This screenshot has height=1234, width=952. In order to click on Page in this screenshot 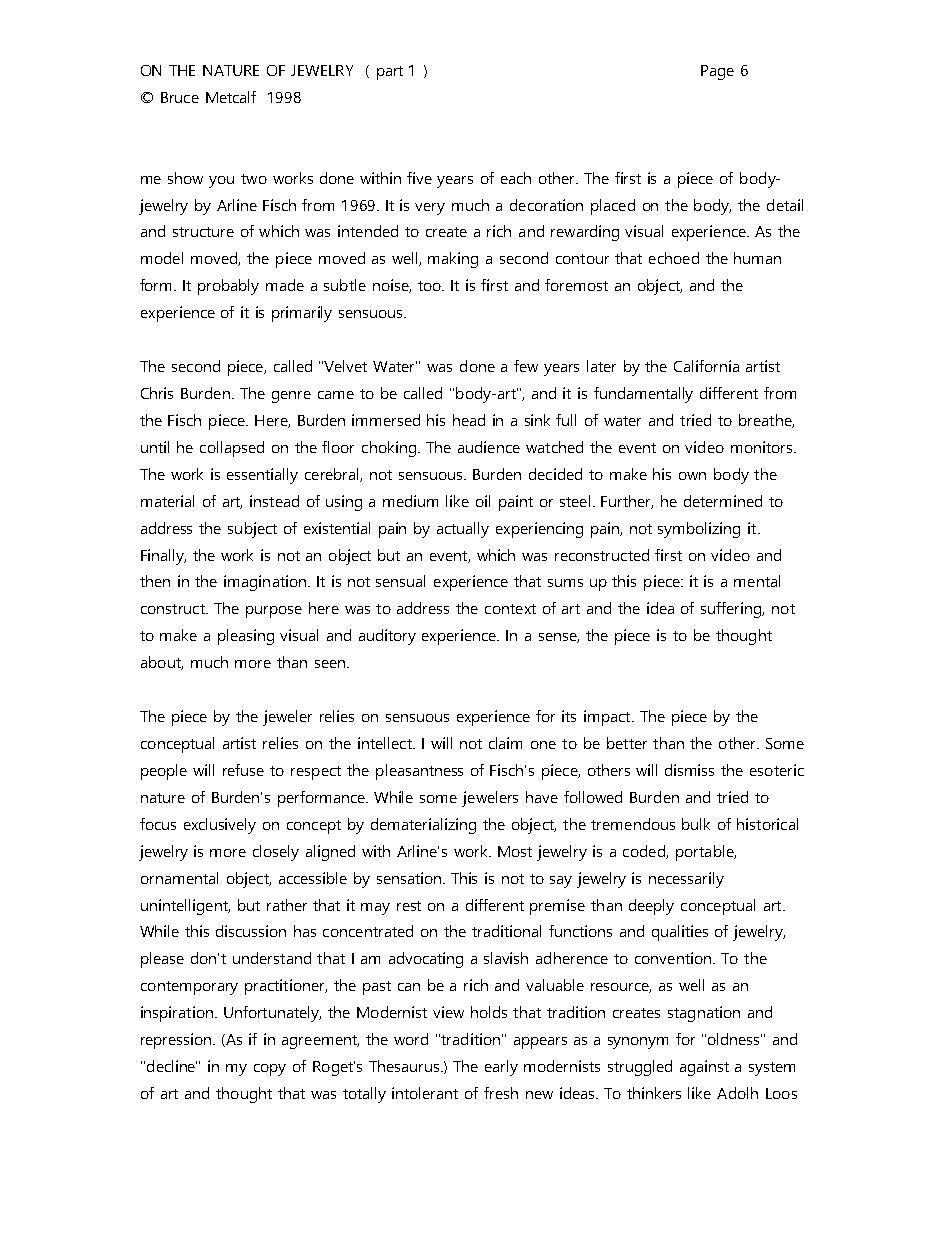, I will do `click(717, 72)`.
